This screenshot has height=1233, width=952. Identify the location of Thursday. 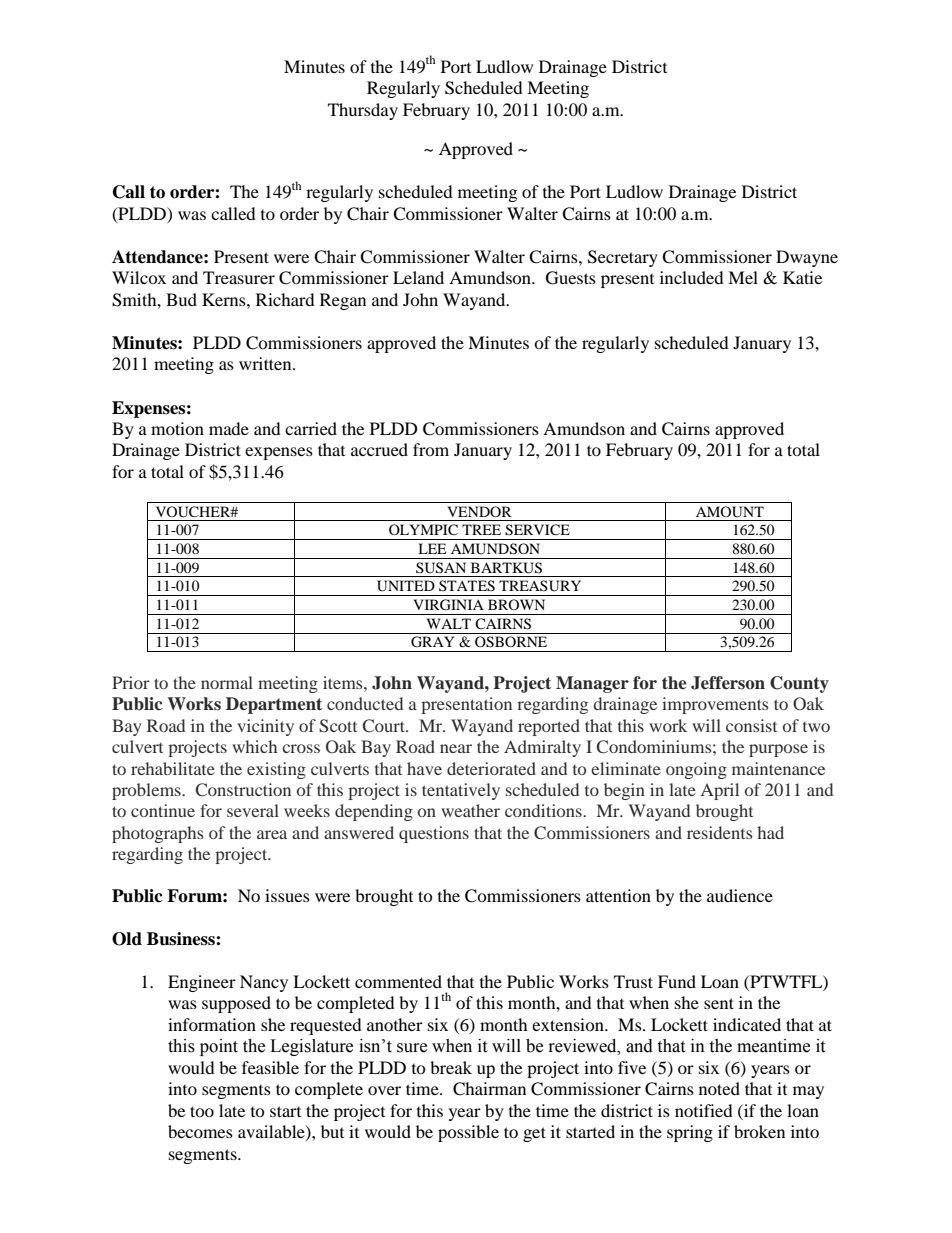
(363, 111).
